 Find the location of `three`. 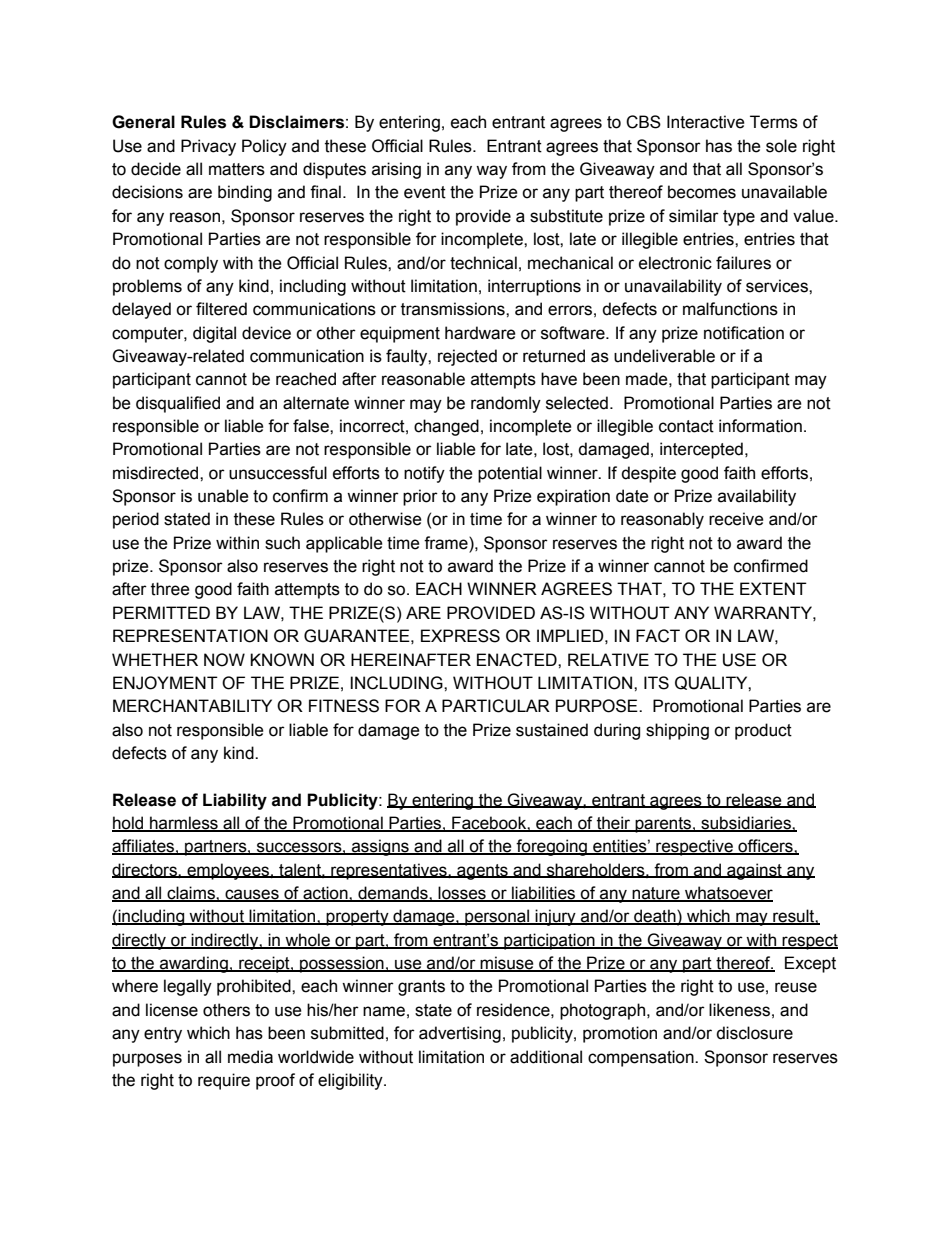

three is located at coordinates (170, 589).
